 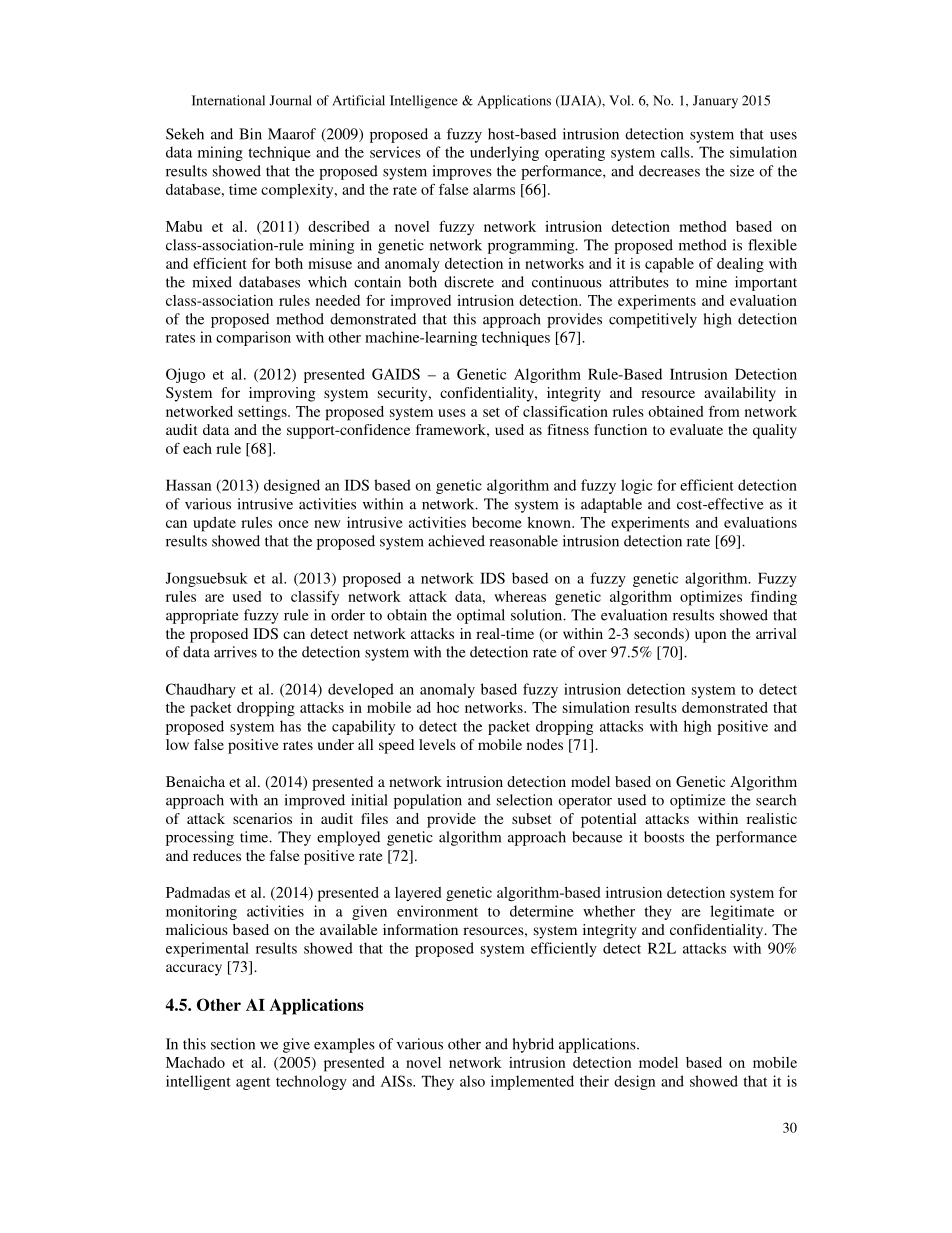 What do you see at coordinates (462, 172) in the page?
I see `improves` at bounding box center [462, 172].
